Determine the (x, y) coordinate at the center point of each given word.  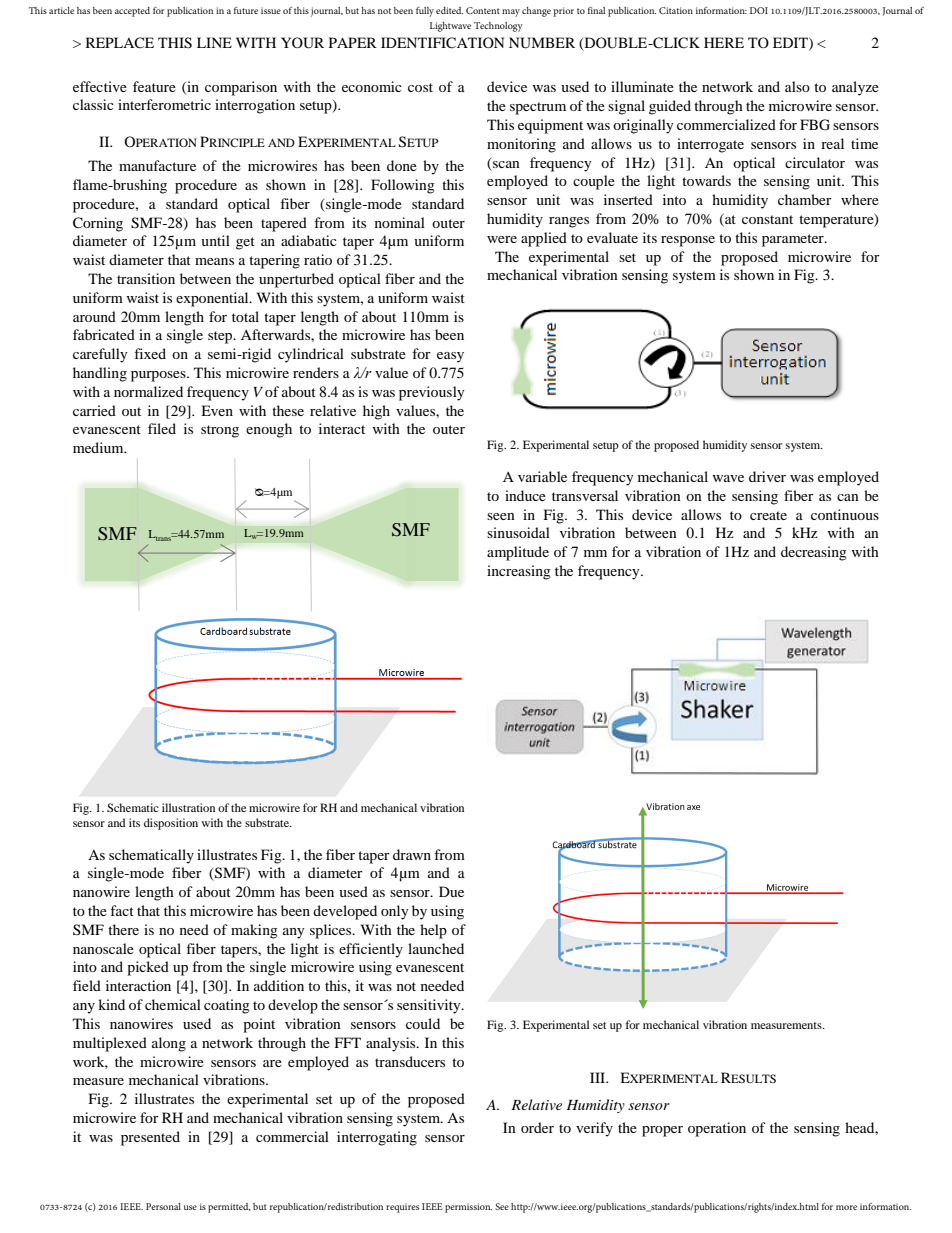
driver (767, 476)
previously (432, 393)
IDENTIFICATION (442, 43)
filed (162, 428)
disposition (171, 824)
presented (150, 1138)
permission (468, 1208)
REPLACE (120, 42)
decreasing (814, 553)
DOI (759, 10)
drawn (412, 854)
